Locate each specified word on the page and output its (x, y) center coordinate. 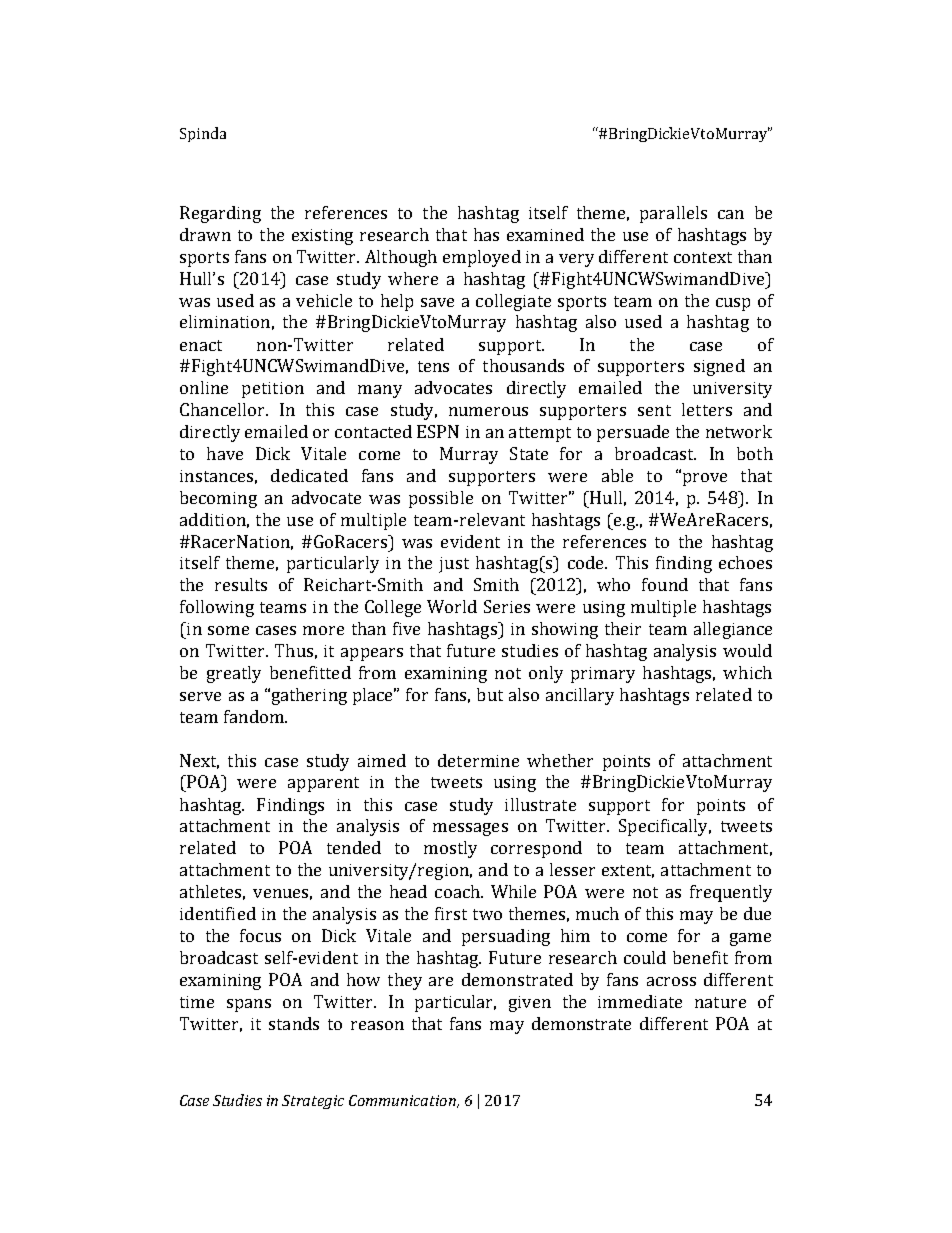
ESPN (438, 431)
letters (707, 409)
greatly (234, 674)
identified (218, 913)
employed (482, 258)
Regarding (220, 214)
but (490, 694)
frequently (731, 893)
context (703, 257)
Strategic (313, 1102)
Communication (403, 1101)
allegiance (733, 630)
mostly (450, 849)
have (225, 453)
